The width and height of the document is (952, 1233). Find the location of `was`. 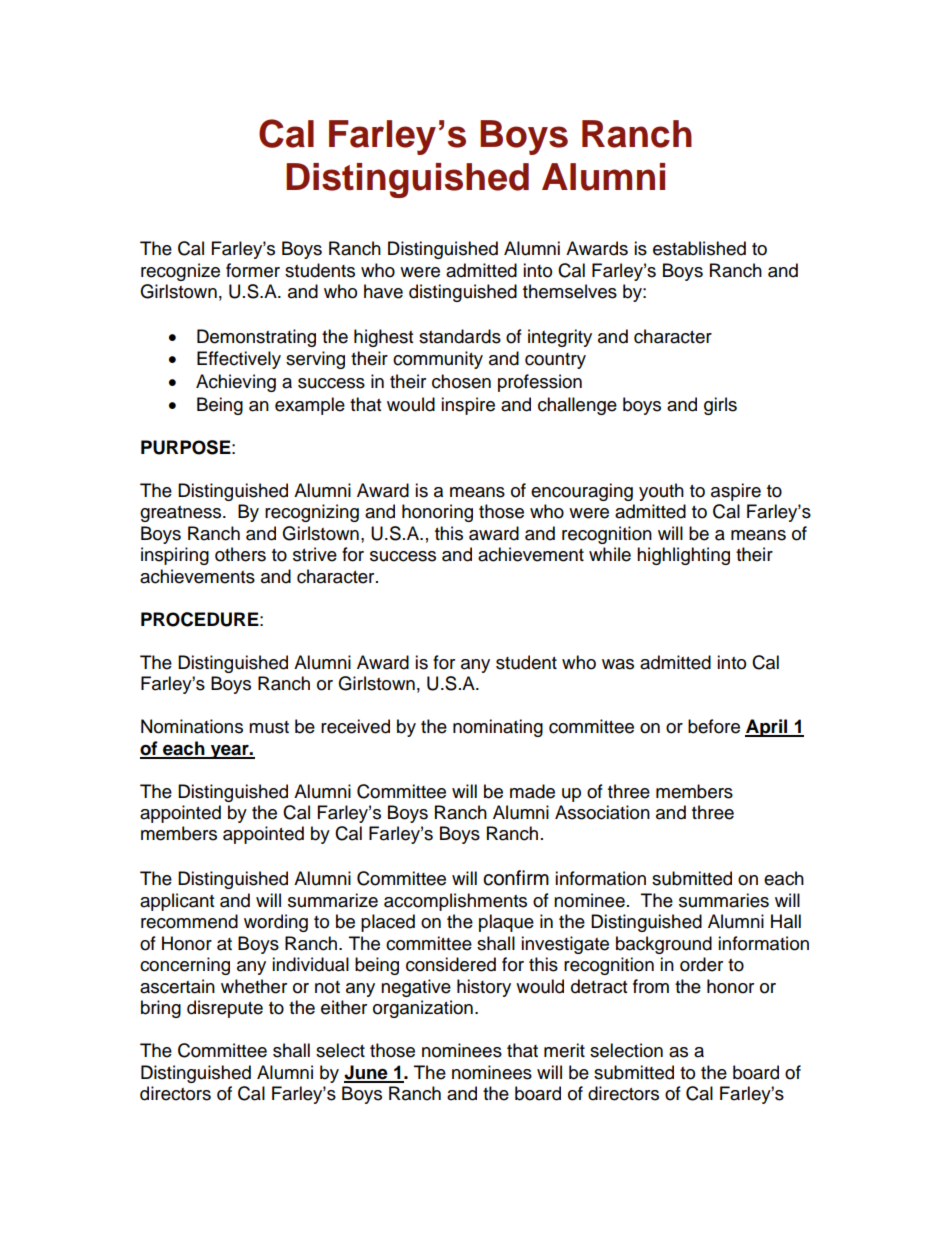

was is located at coordinates (618, 664).
